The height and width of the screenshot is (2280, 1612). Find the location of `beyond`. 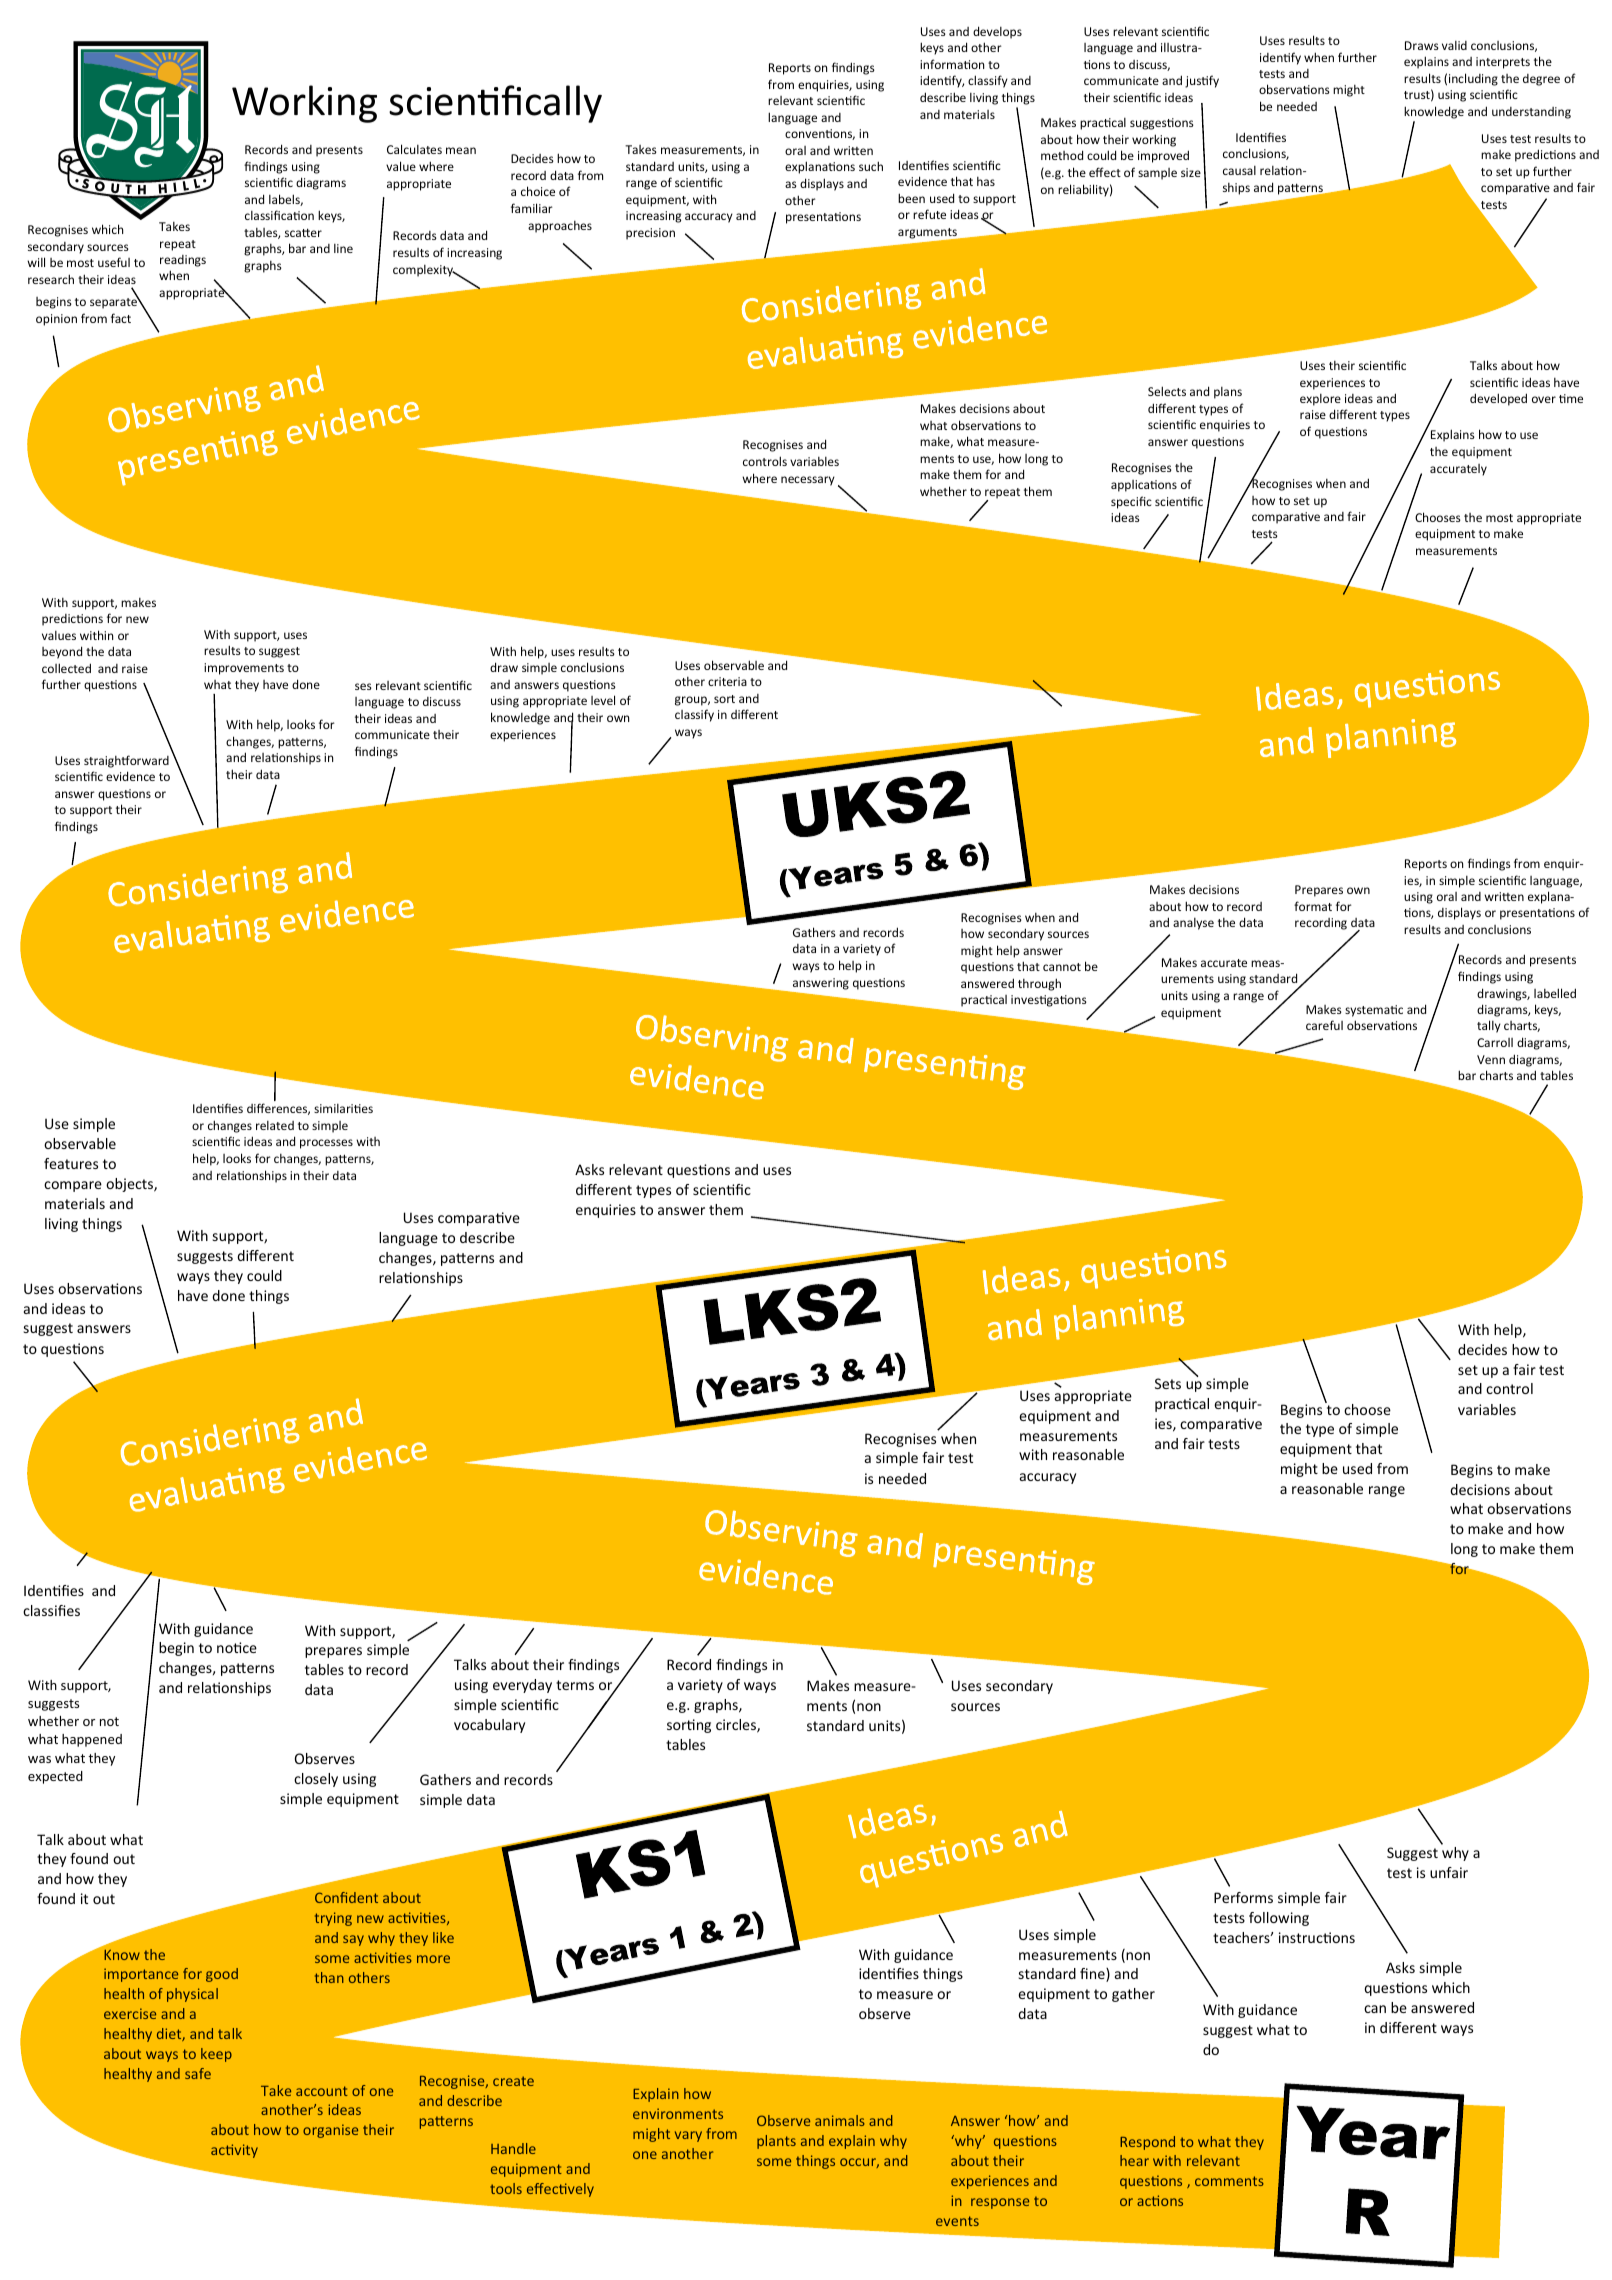

beyond is located at coordinates (62, 652).
